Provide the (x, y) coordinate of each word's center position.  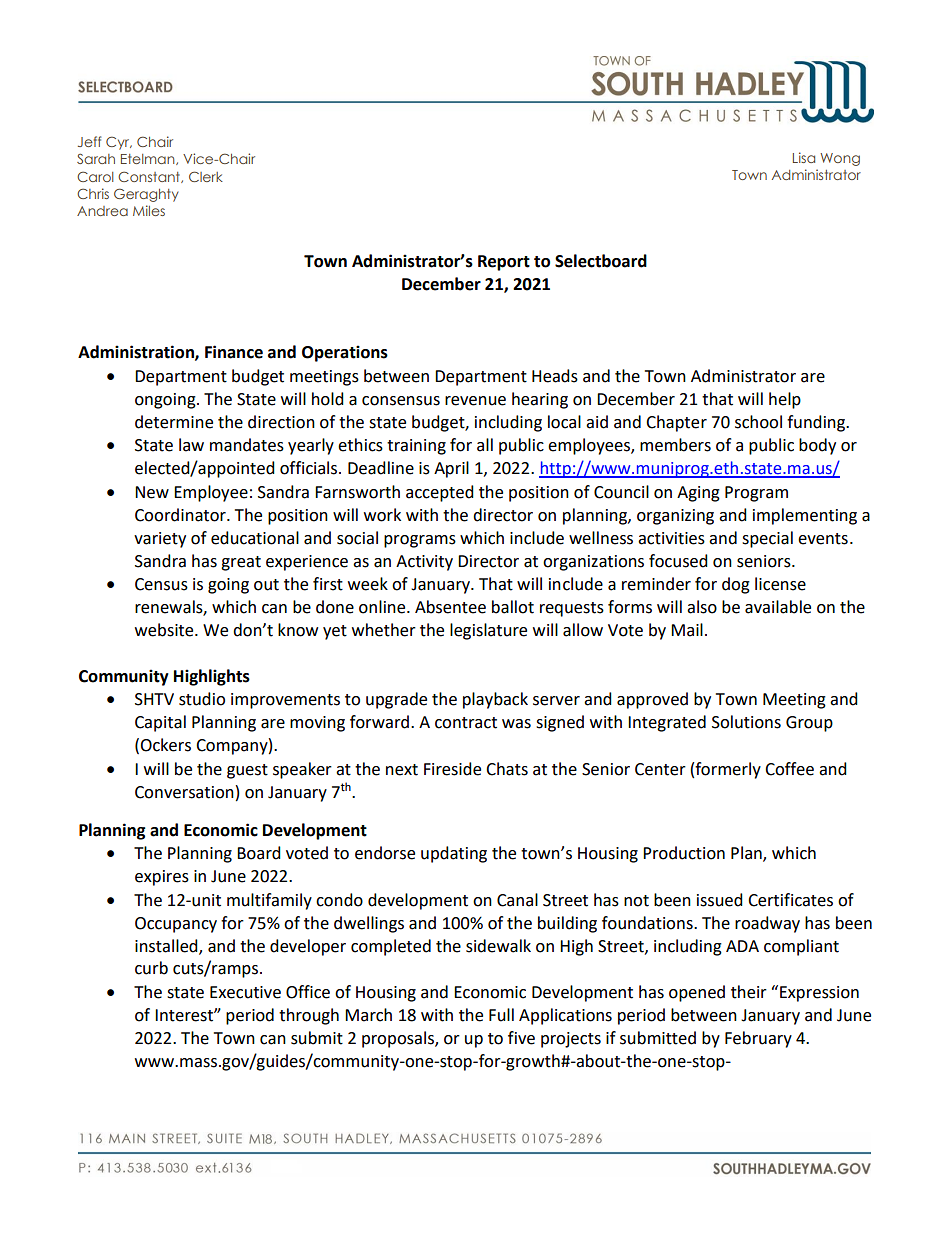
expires (162, 878)
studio (202, 699)
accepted (440, 493)
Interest (185, 1015)
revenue (475, 401)
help (785, 400)
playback (495, 700)
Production (684, 853)
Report (504, 263)
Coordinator (181, 515)
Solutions (746, 722)
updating (454, 854)
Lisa (804, 157)
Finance (234, 352)
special (767, 539)
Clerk (206, 176)
